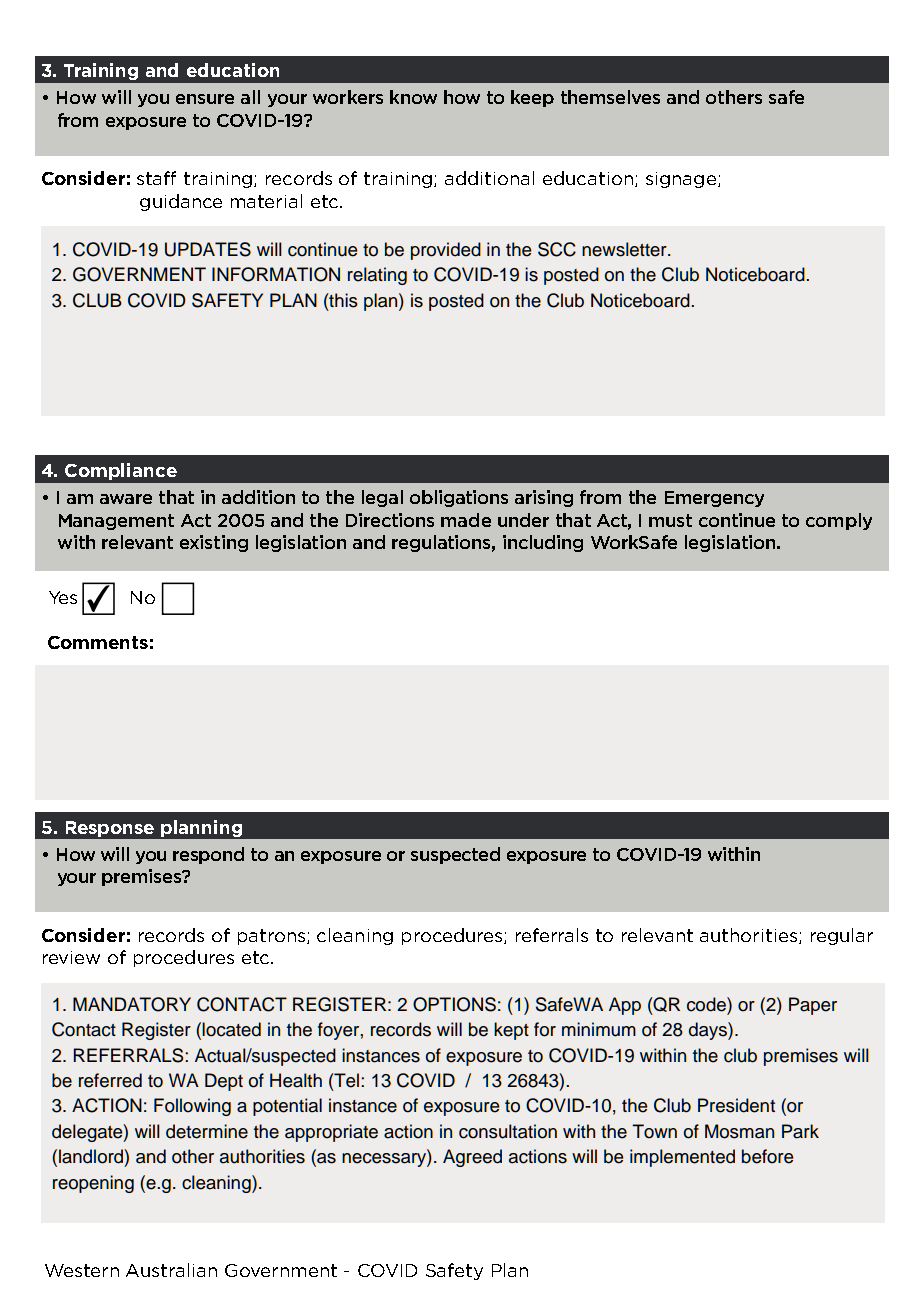 This page has width=924, height=1308. What do you see at coordinates (156, 178) in the page?
I see `staff` at bounding box center [156, 178].
